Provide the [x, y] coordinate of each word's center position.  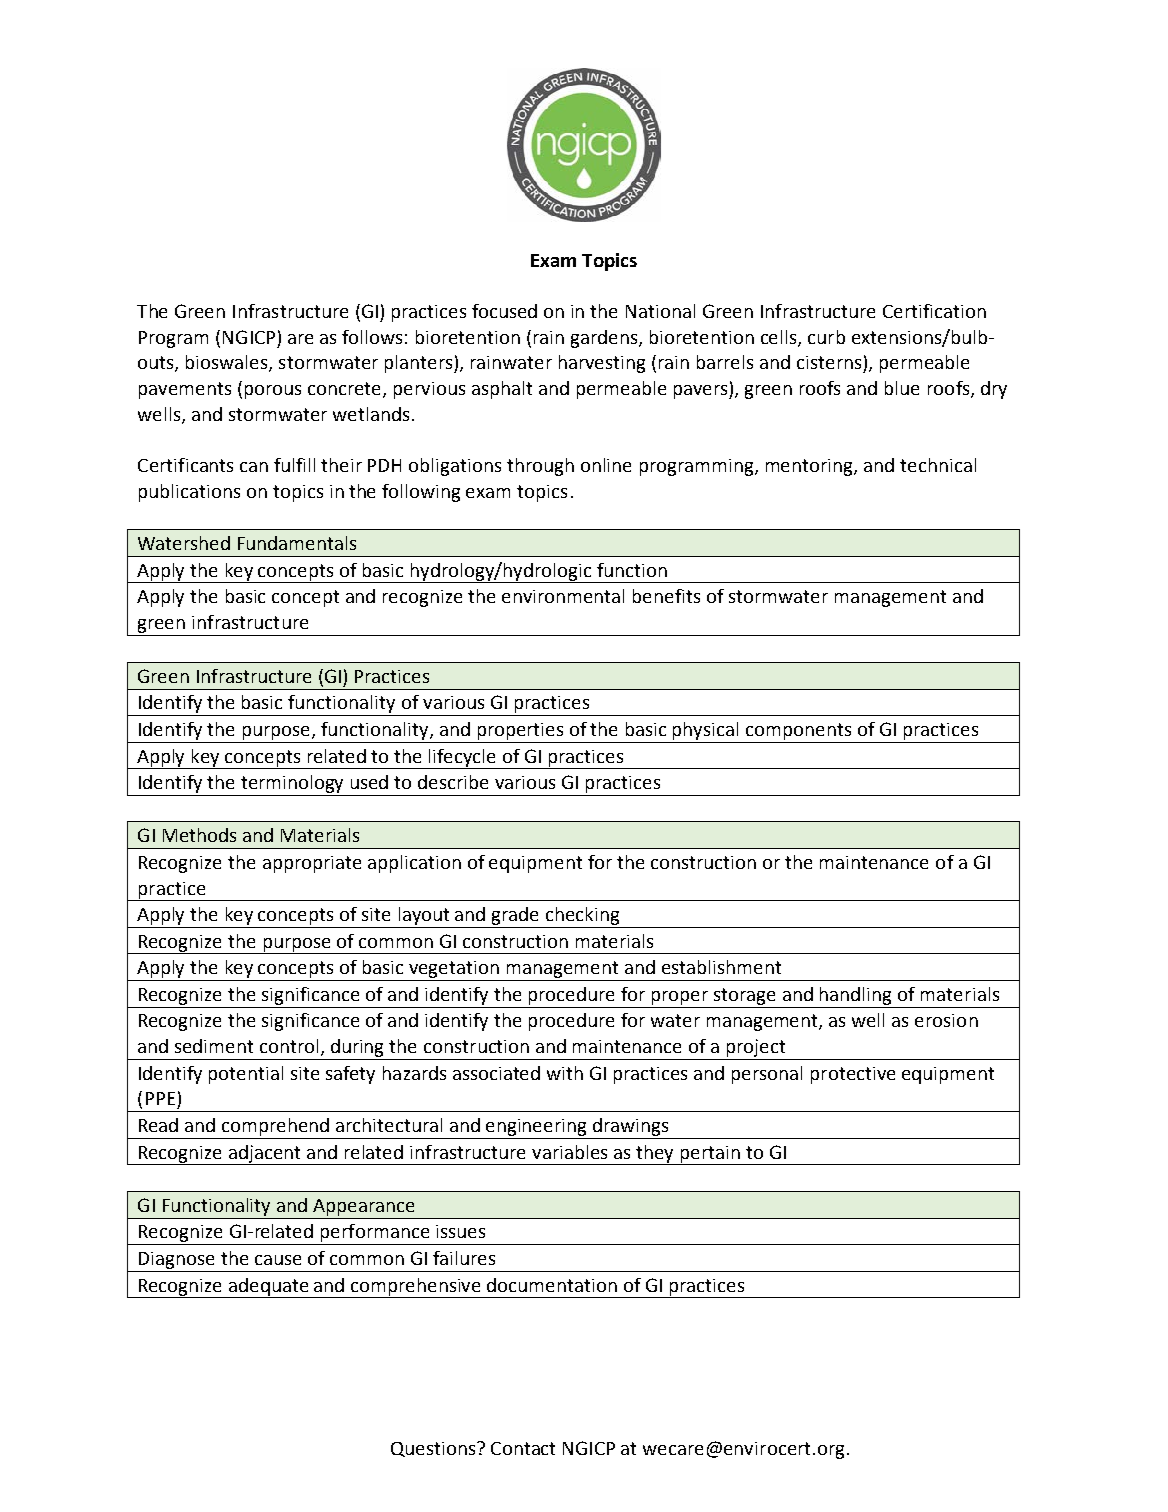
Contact [523, 1448]
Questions [433, 1449]
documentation [552, 1285]
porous [273, 392]
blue [902, 388]
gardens [605, 339]
